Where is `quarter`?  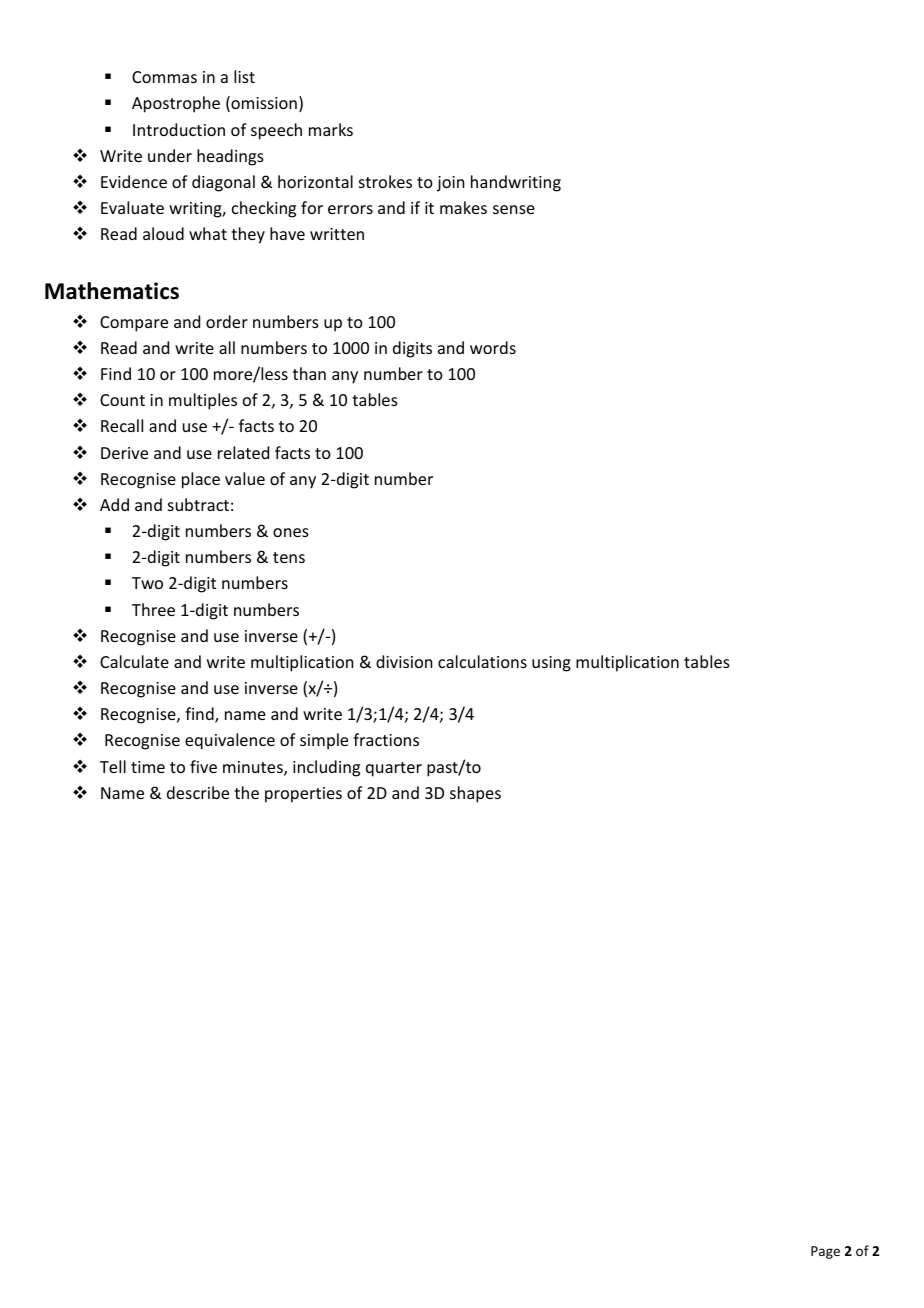 quarter is located at coordinates (394, 769).
